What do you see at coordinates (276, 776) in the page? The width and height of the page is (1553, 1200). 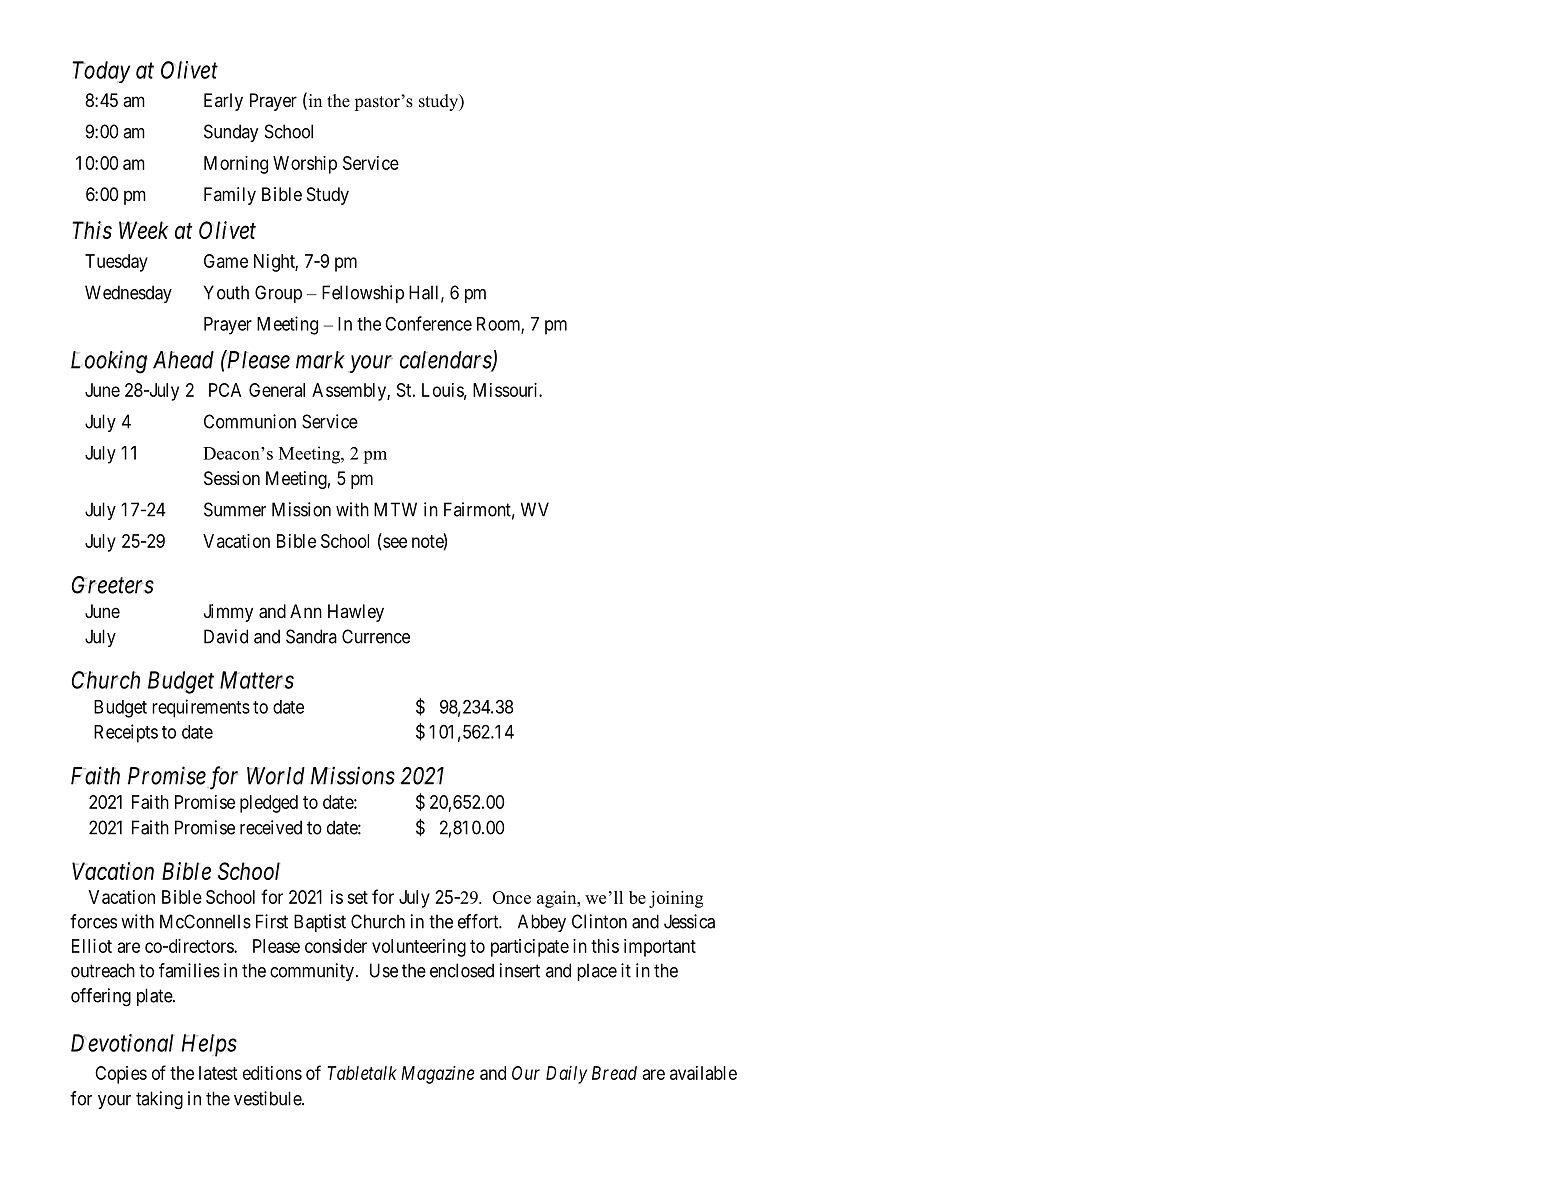 I see `World` at bounding box center [276, 776].
